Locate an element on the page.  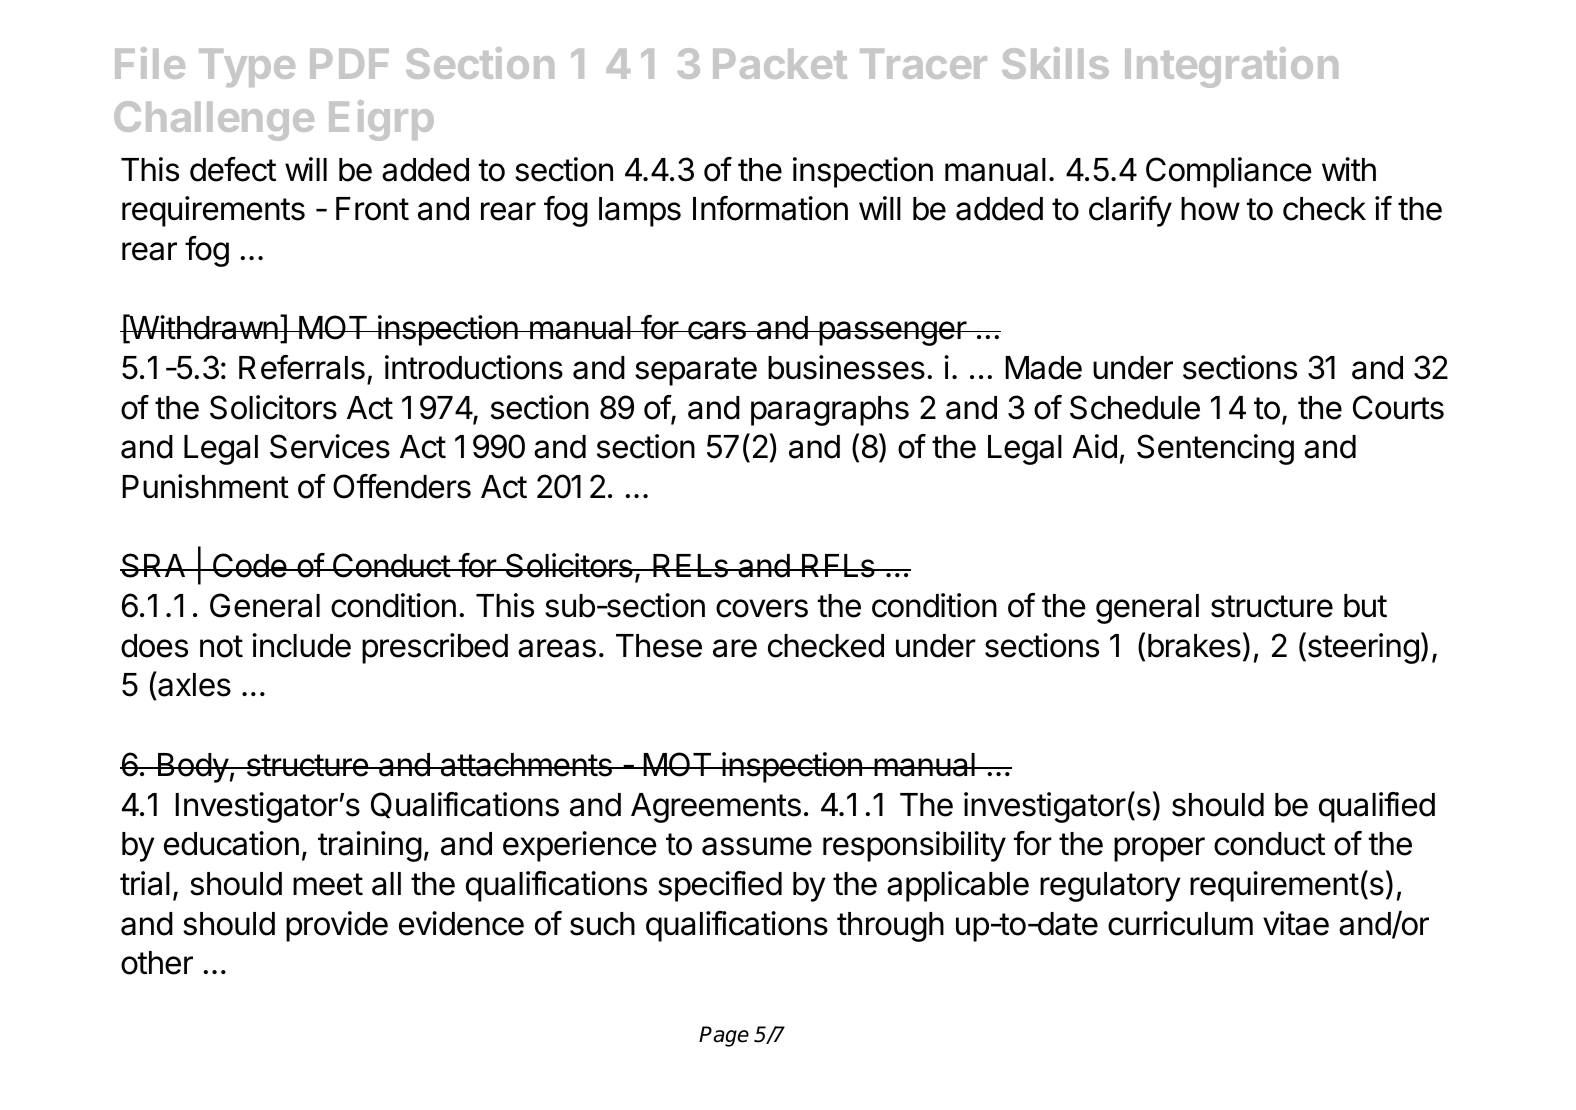
Services is located at coordinates (330, 446).
